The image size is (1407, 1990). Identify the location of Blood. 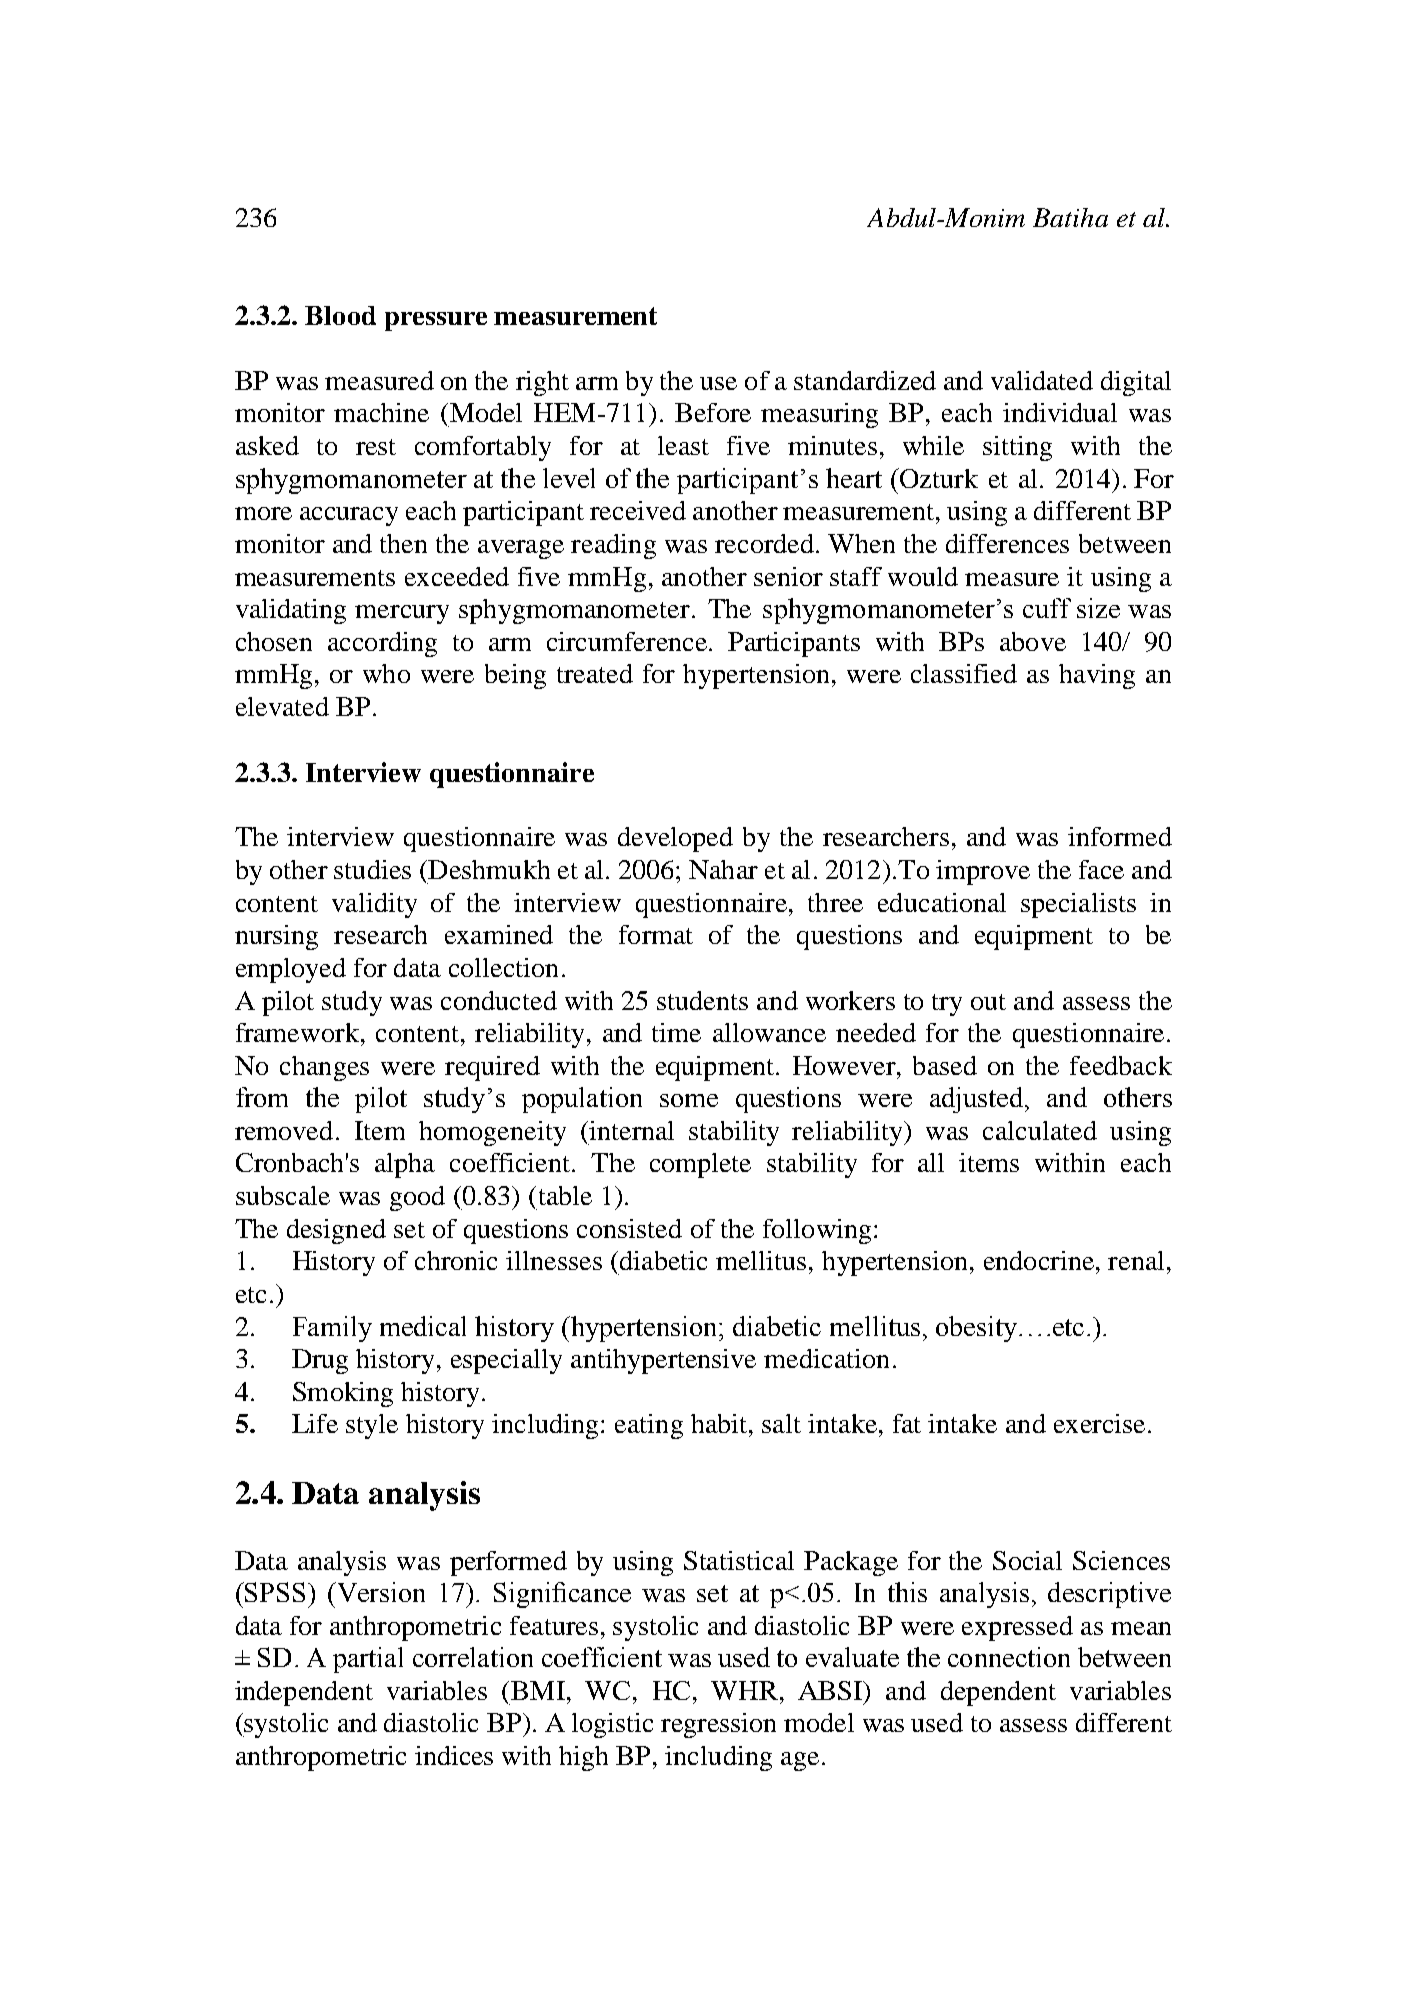
(340, 315).
